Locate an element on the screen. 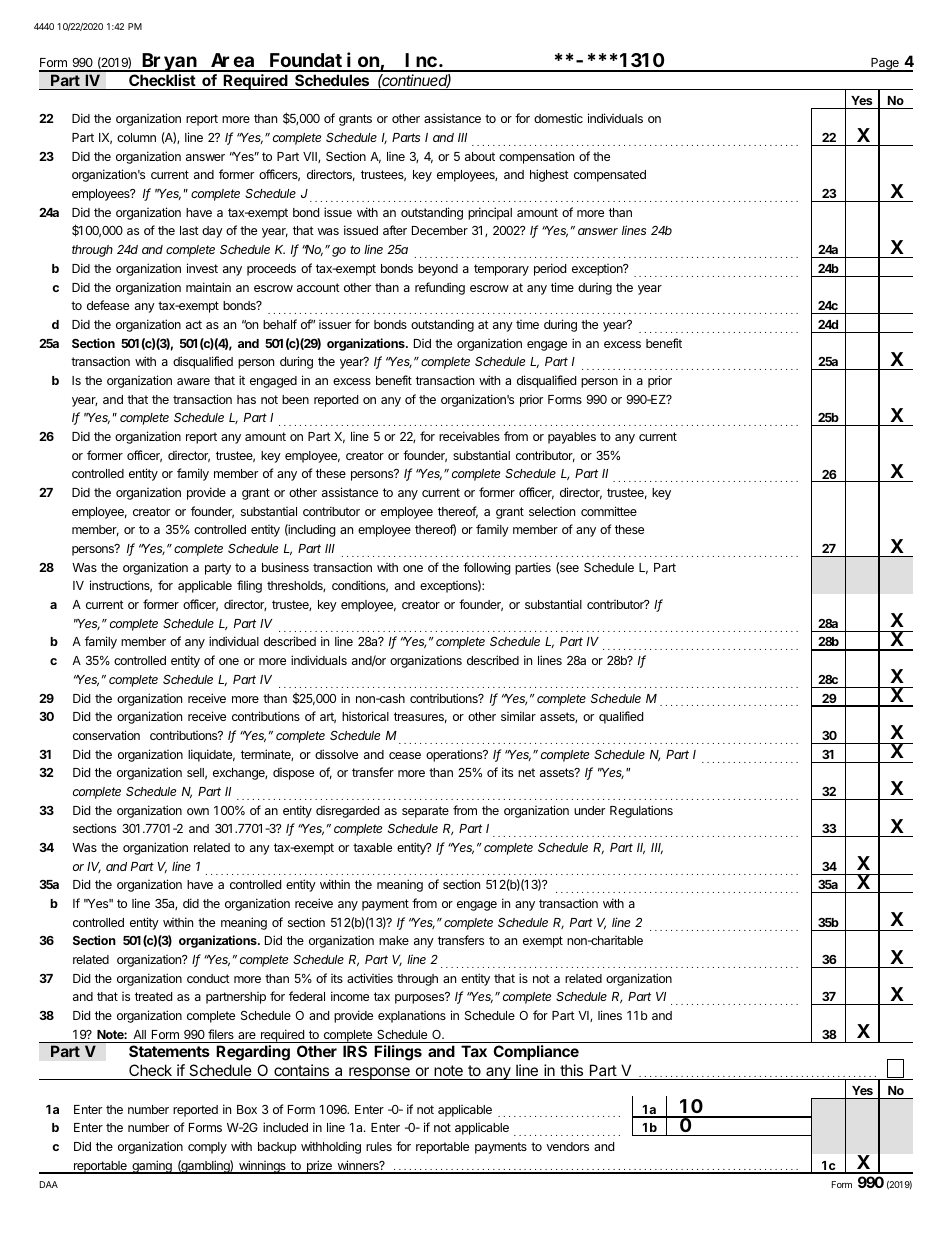 The width and height of the screenshot is (952, 1233). rules is located at coordinates (379, 1146).
